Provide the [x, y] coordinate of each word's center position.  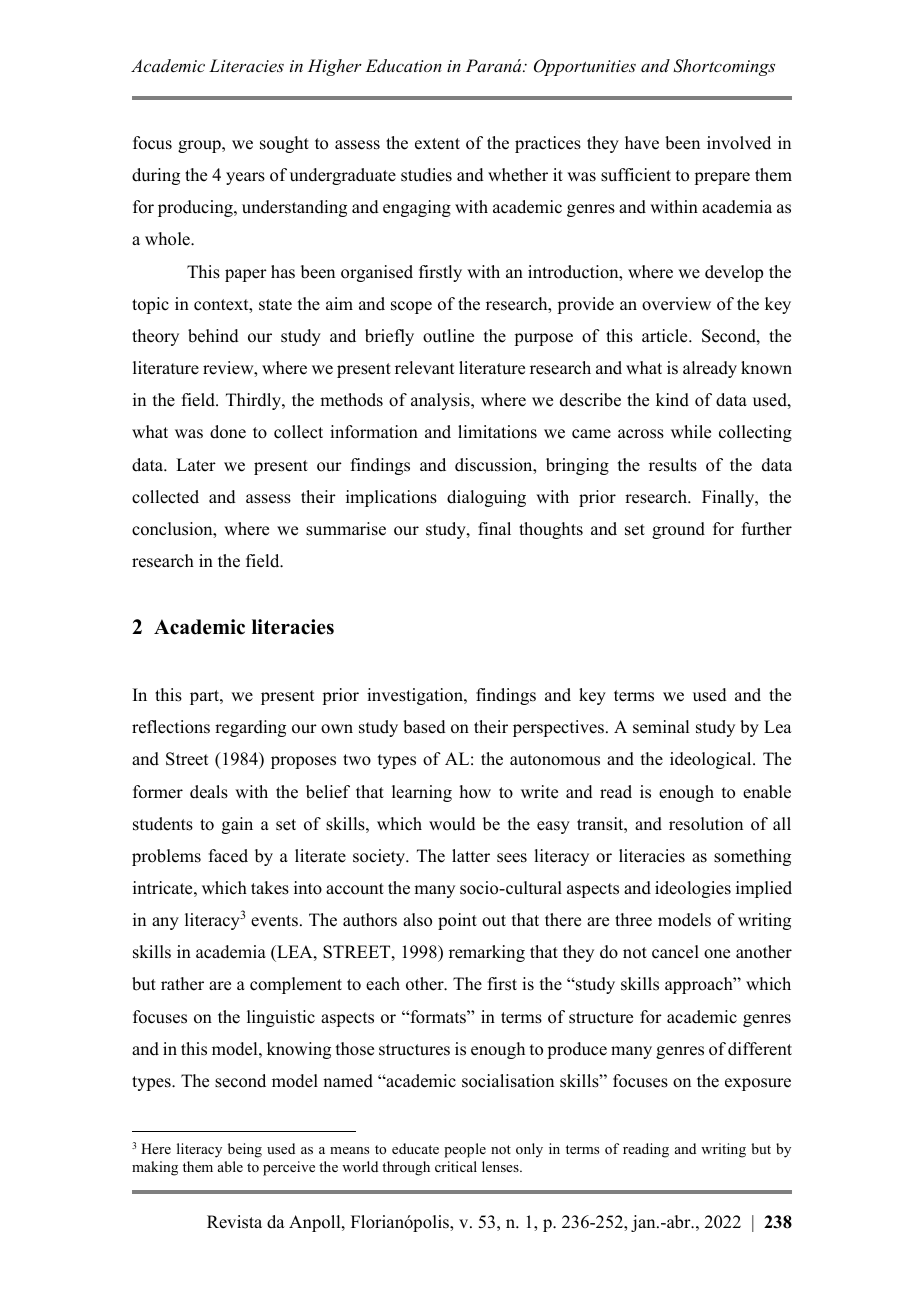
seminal [661, 727]
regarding [250, 728]
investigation [416, 696]
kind [672, 400]
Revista [234, 1222]
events [274, 921]
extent [437, 144]
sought [284, 144]
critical [456, 1166]
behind [213, 336]
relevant [424, 368]
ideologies [693, 889]
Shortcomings [724, 67]
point [457, 921]
